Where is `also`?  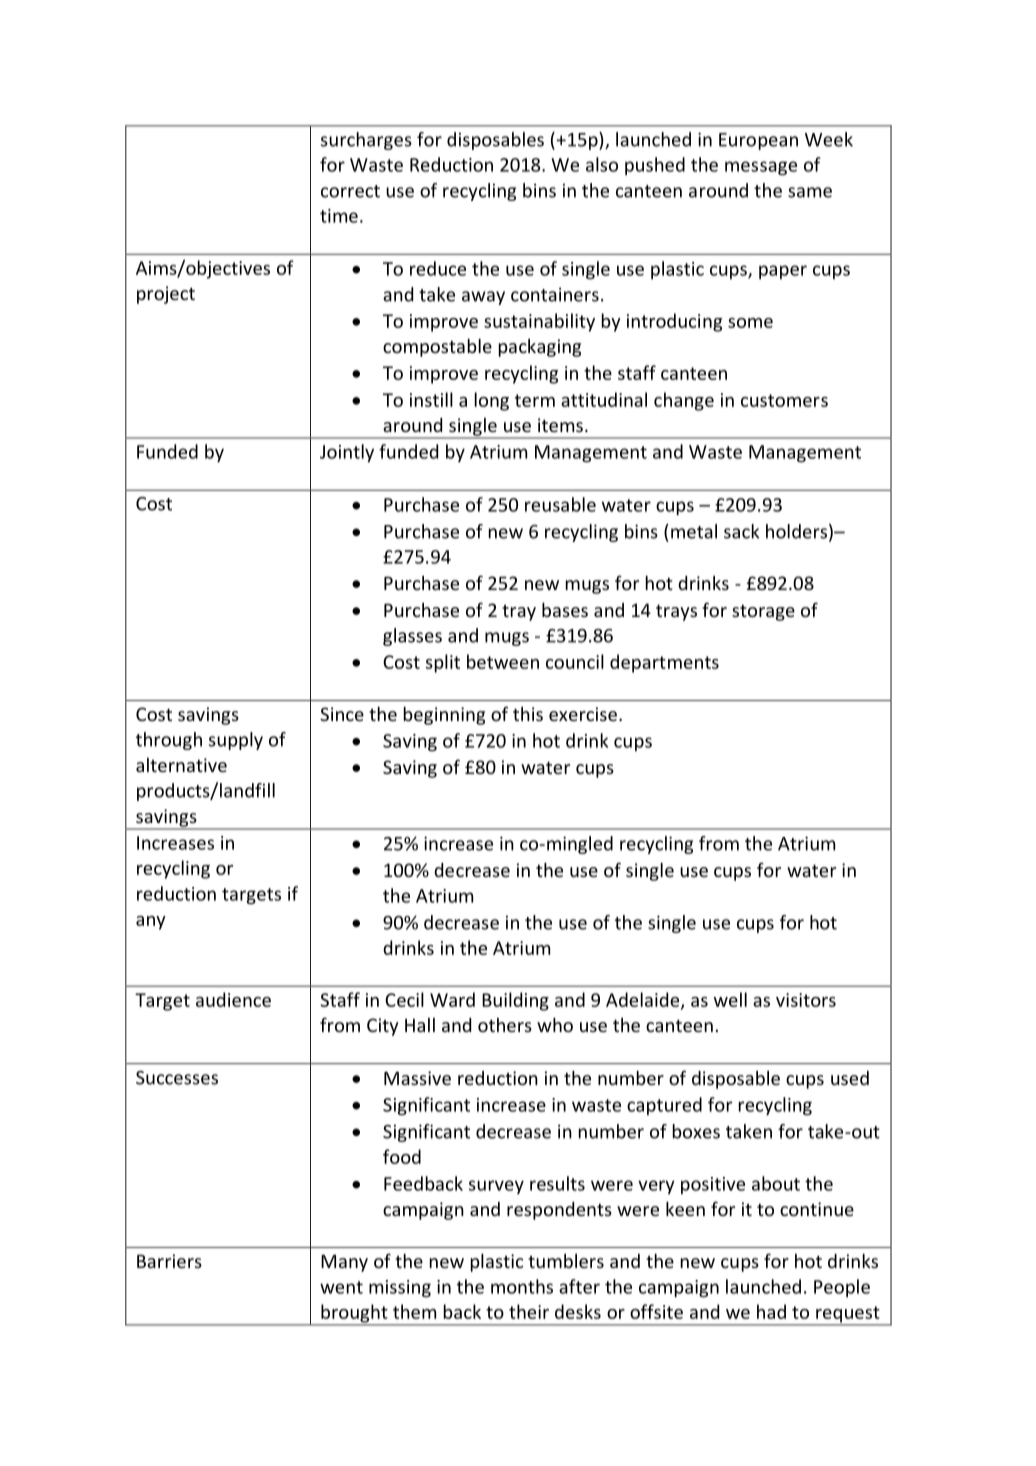 also is located at coordinates (602, 164).
